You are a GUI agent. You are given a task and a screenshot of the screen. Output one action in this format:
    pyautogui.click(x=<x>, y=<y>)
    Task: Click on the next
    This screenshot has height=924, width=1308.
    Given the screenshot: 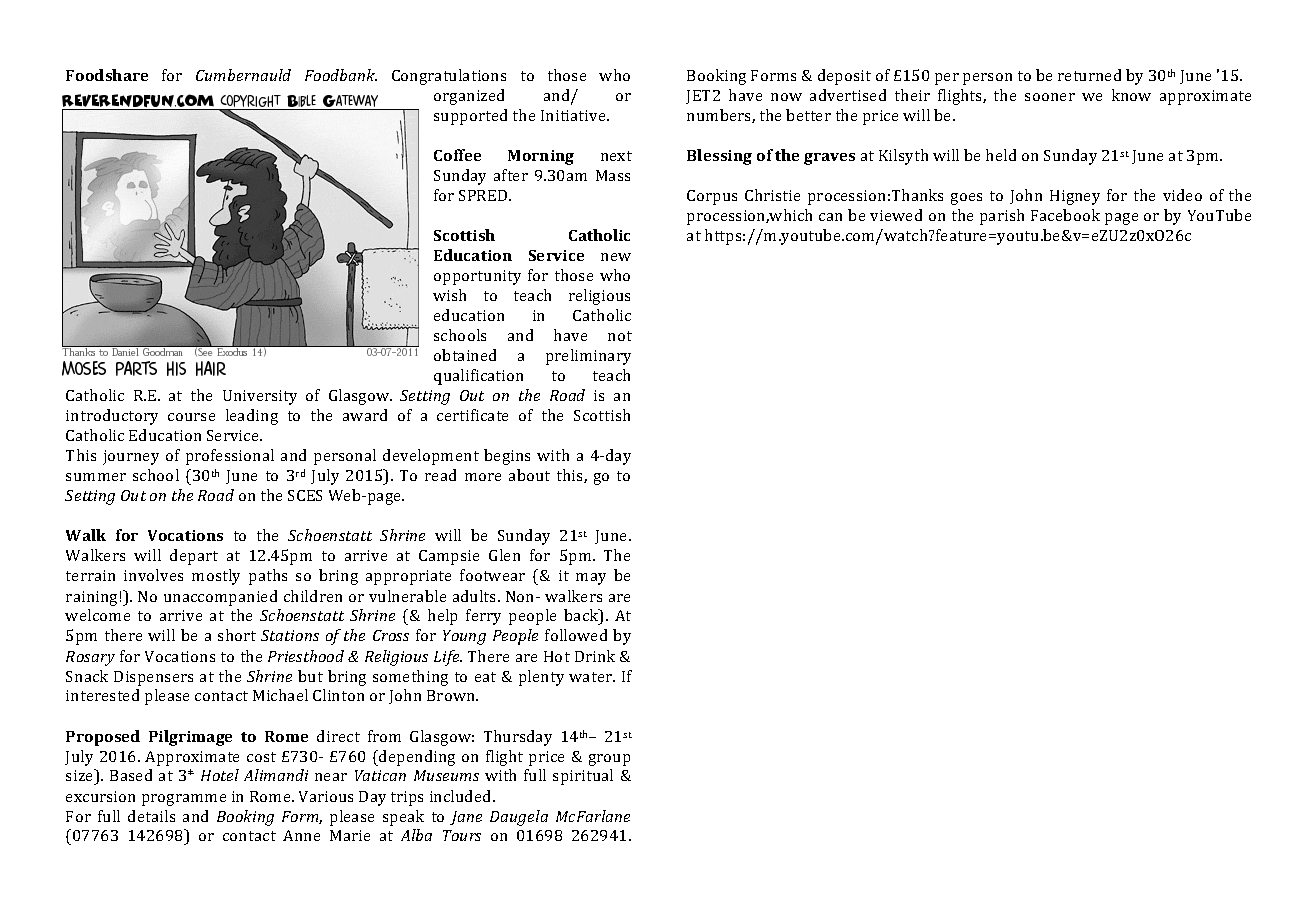 What is the action you would take?
    pyautogui.click(x=616, y=156)
